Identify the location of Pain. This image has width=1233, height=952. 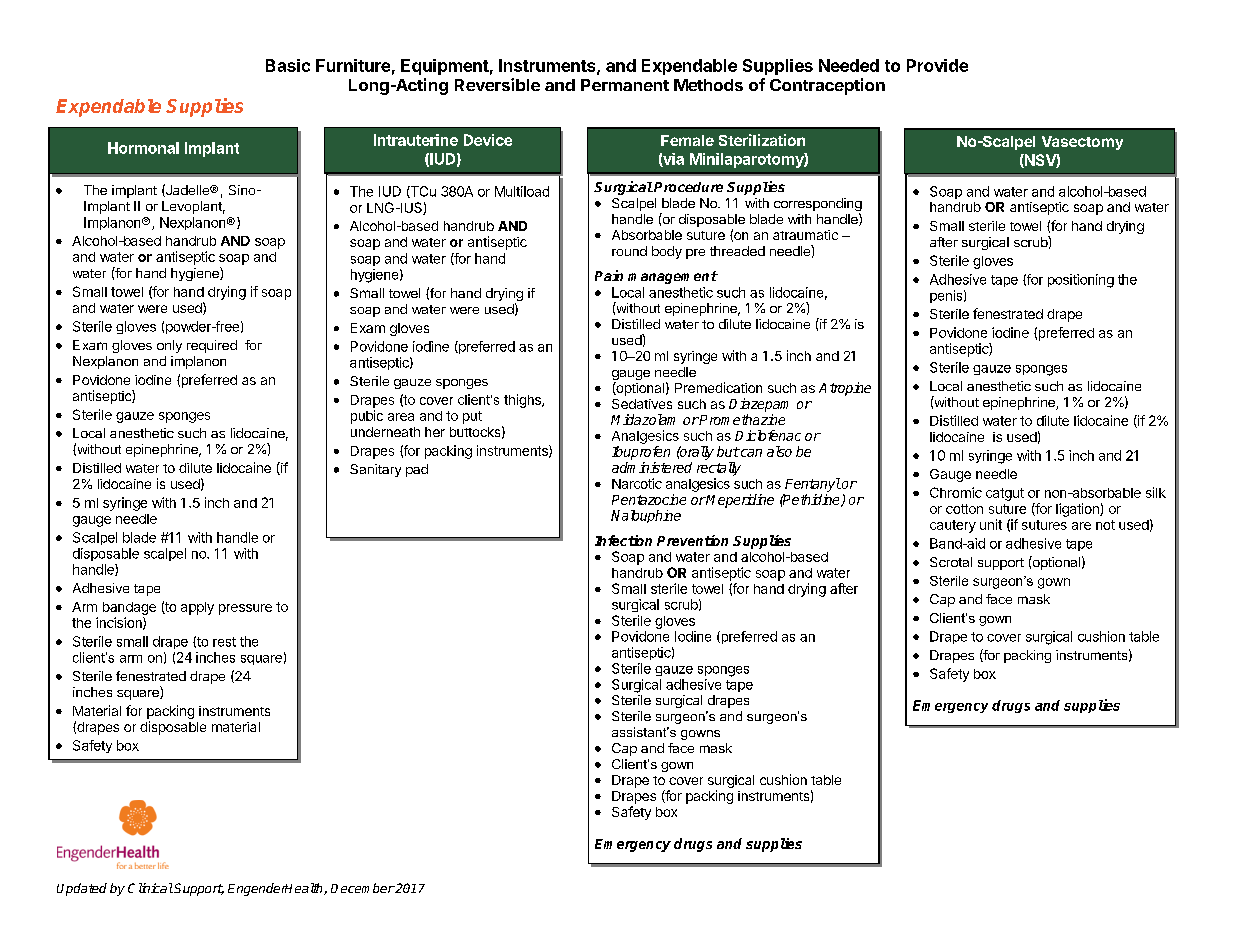
(609, 275).
